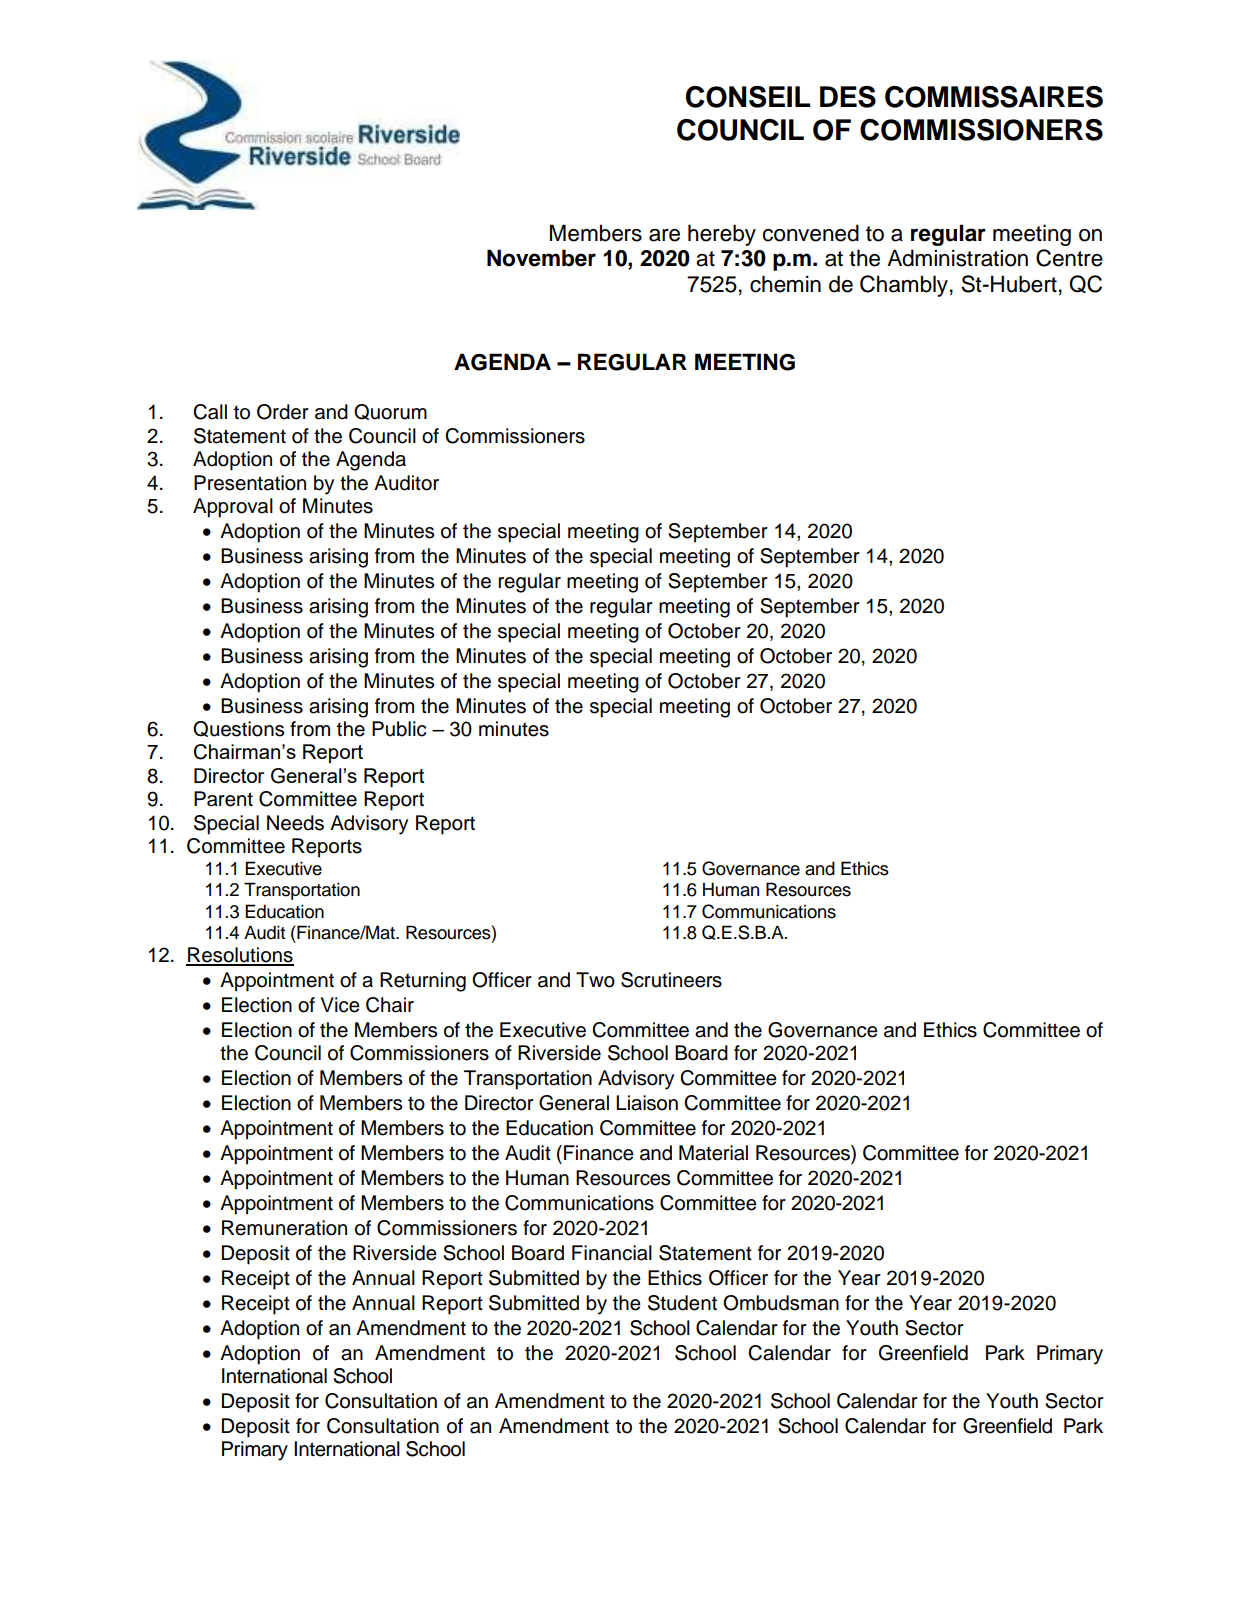 Image resolution: width=1250 pixels, height=1618 pixels. Describe the element at coordinates (238, 729) in the screenshot. I see `Questions` at that location.
